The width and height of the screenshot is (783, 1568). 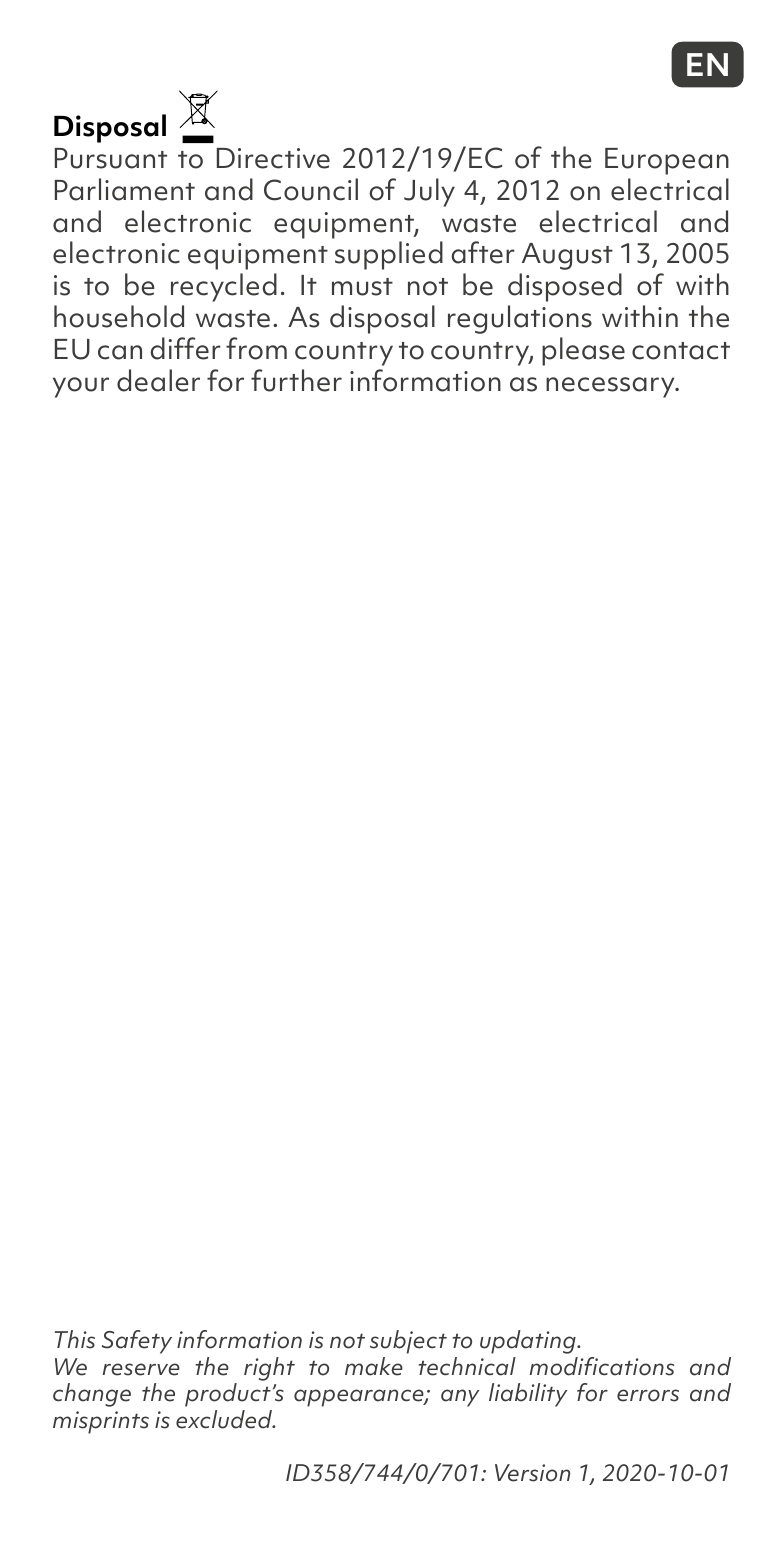 What do you see at coordinates (611, 387) in the screenshot?
I see `necessary` at bounding box center [611, 387].
